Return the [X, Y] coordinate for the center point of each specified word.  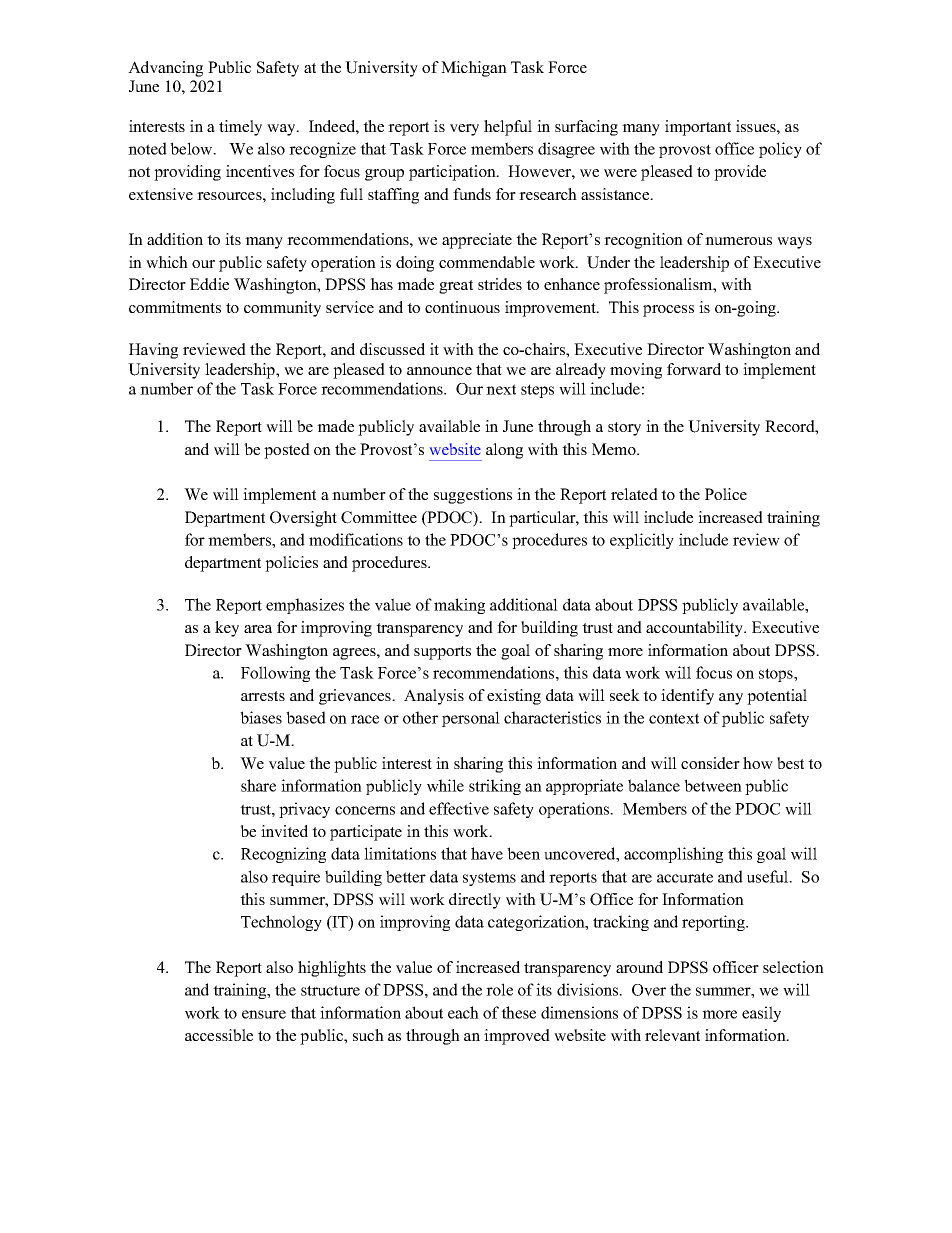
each [463, 1012]
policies [291, 564]
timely [240, 128]
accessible [219, 1035]
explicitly [642, 541]
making [459, 606]
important [698, 128]
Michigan [474, 69]
